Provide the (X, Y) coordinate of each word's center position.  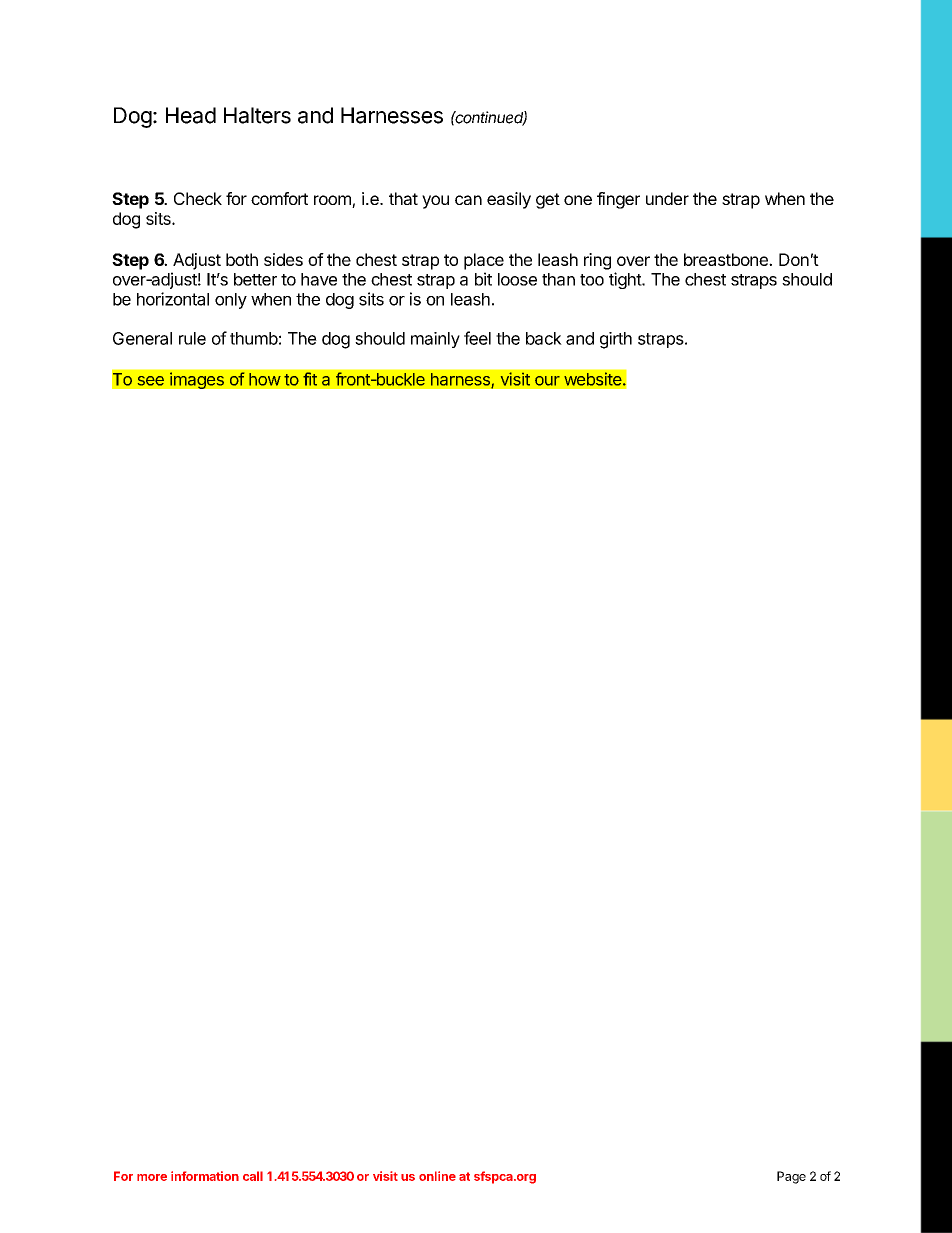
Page (791, 1177)
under (667, 198)
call (253, 1176)
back (544, 338)
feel (477, 338)
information (205, 1176)
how (265, 379)
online (437, 1176)
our (547, 381)
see (151, 381)
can (468, 200)
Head (191, 115)
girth (616, 340)
